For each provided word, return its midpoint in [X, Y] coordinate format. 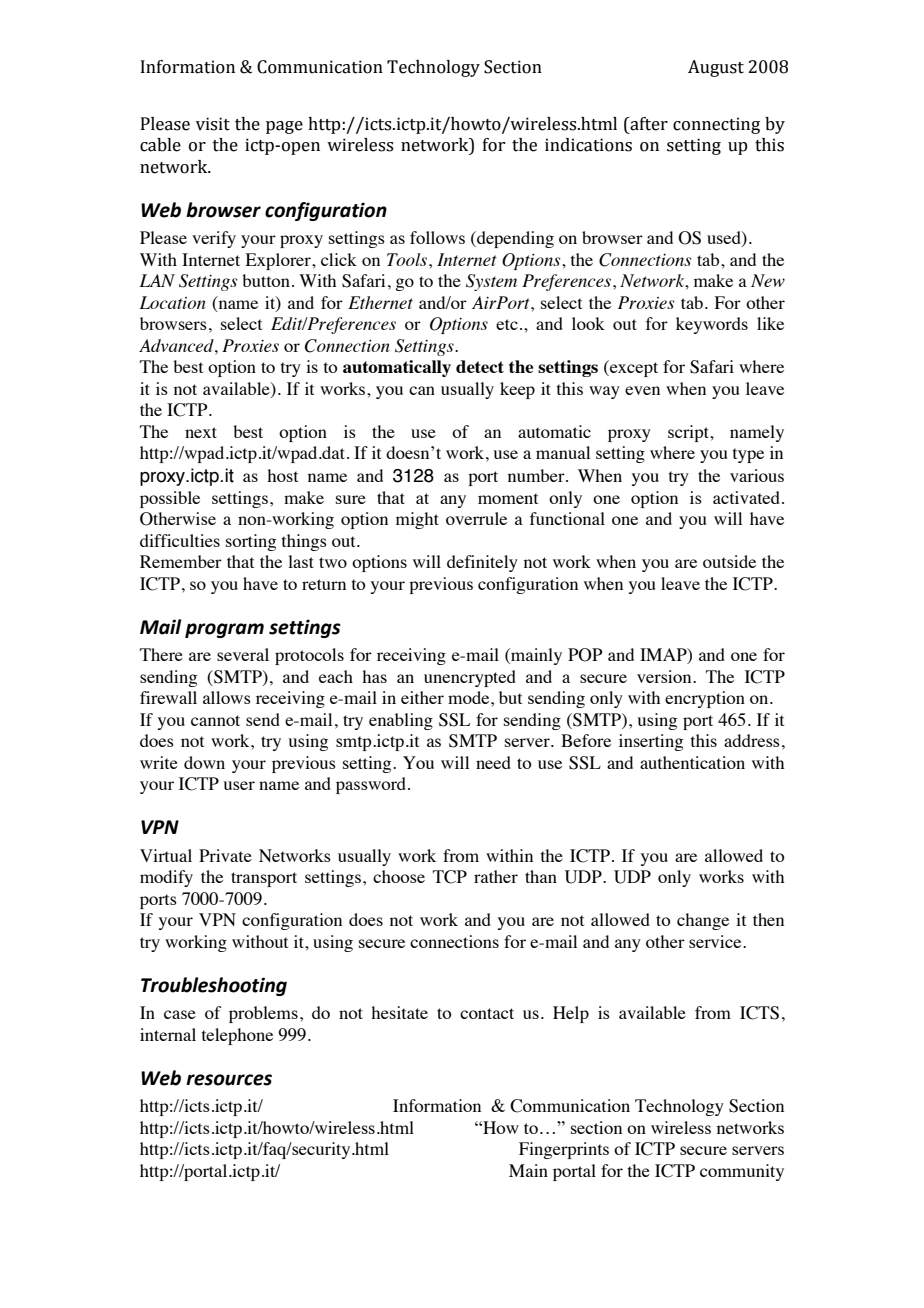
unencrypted [470, 678]
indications [588, 145]
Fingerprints [564, 1150]
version [665, 676]
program [224, 630]
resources [229, 1080]
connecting [716, 125]
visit [213, 124]
